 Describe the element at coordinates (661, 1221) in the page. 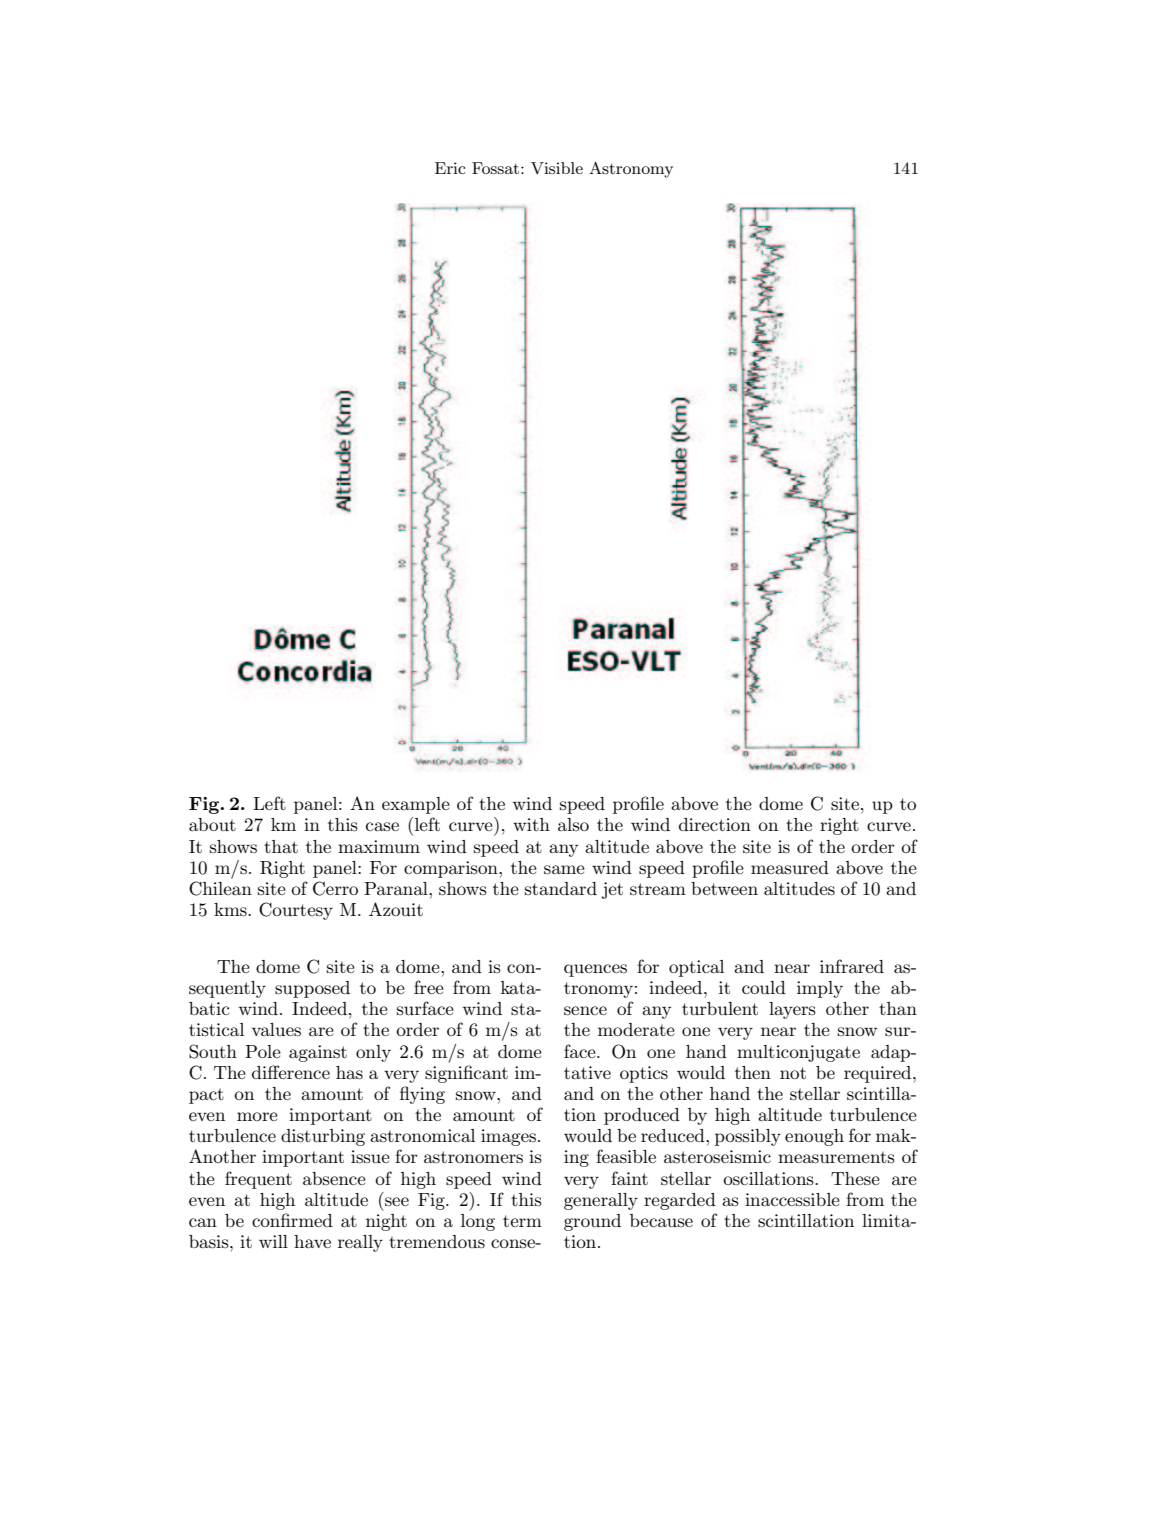

I see `because` at that location.
